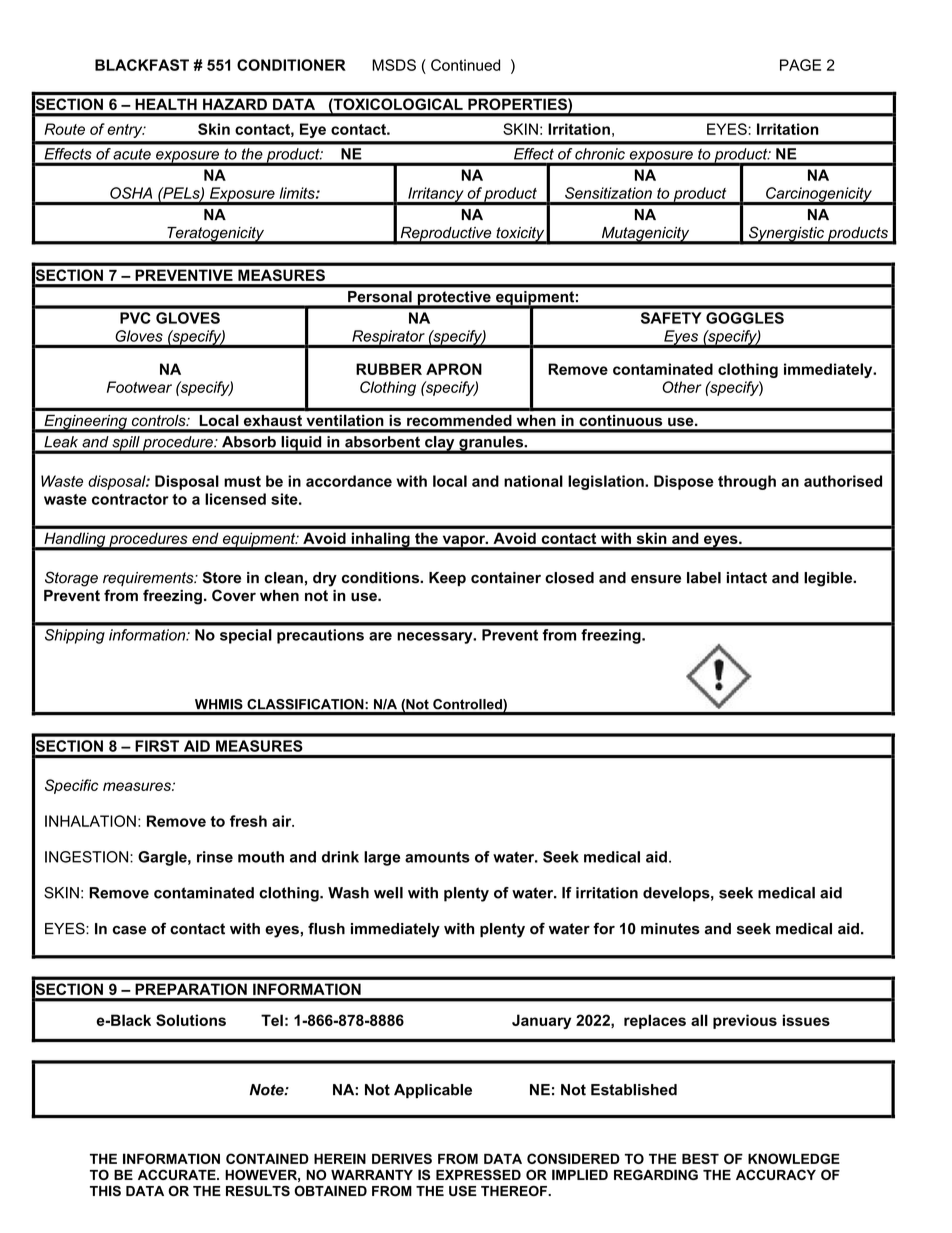 Image resolution: width=952 pixels, height=1233 pixels. Describe the element at coordinates (178, 1174) in the document. I see `ACCURATE` at that location.
